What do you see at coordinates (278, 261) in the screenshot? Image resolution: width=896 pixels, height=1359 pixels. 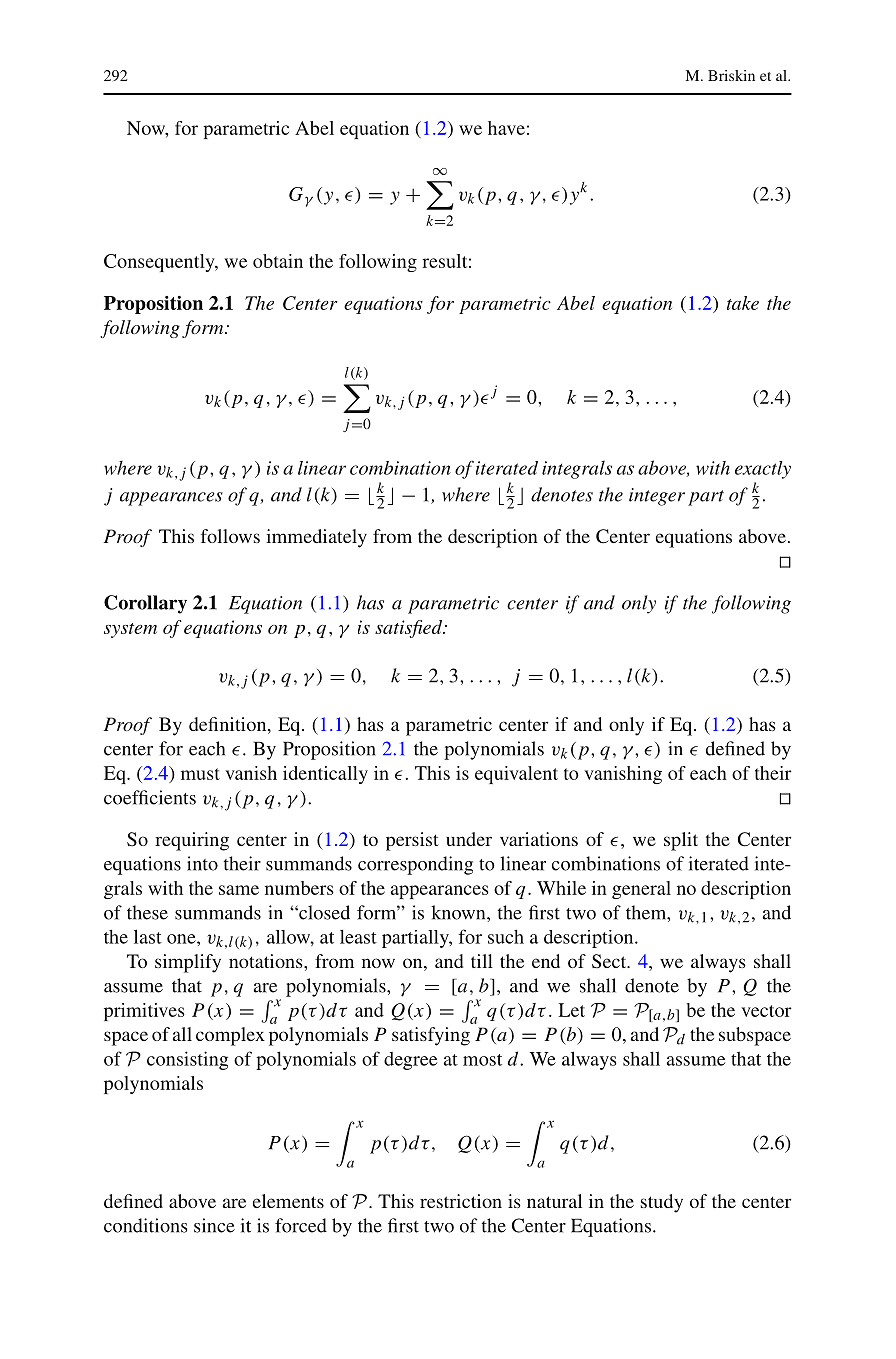 I see `obtain` at bounding box center [278, 261].
